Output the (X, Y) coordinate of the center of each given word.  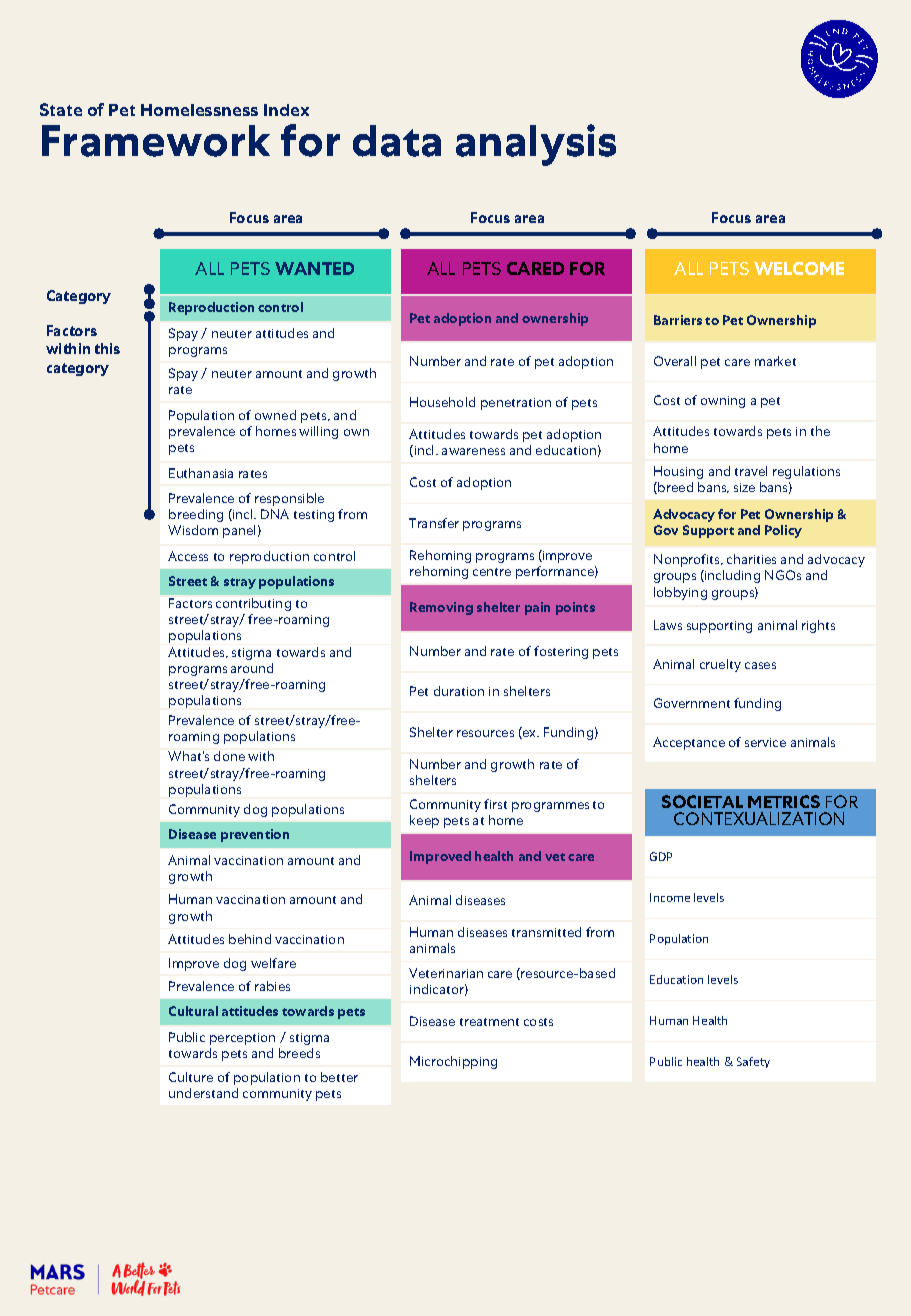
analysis (536, 145)
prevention (255, 835)
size (744, 487)
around (252, 668)
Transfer (434, 523)
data (397, 141)
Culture (191, 1077)
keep (424, 821)
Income (670, 897)
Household (442, 402)
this (107, 348)
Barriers (678, 320)
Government (692, 703)
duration (459, 691)
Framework (156, 141)
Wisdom (193, 530)
